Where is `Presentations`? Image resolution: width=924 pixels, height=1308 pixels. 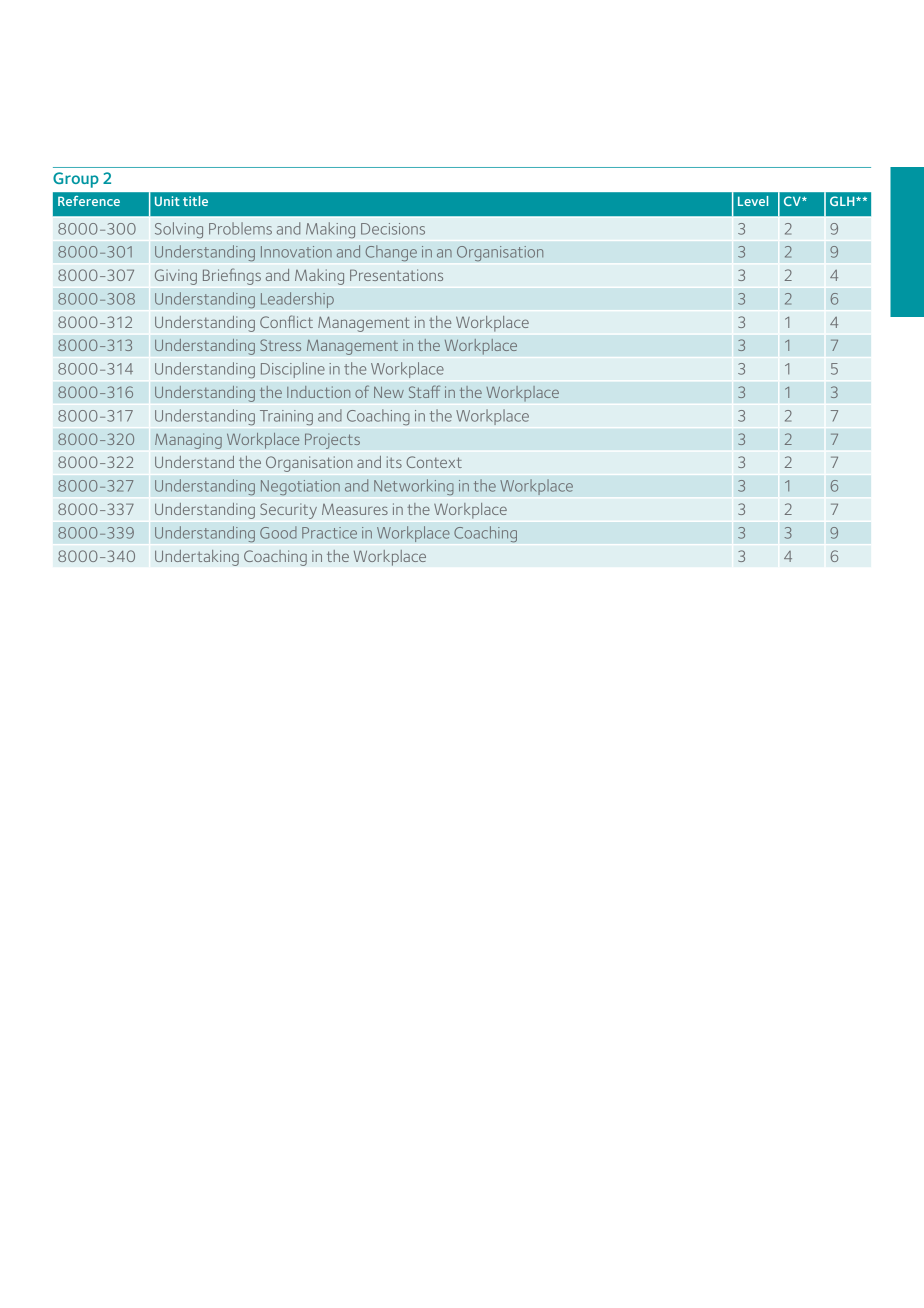 Presentations is located at coordinates (396, 275).
